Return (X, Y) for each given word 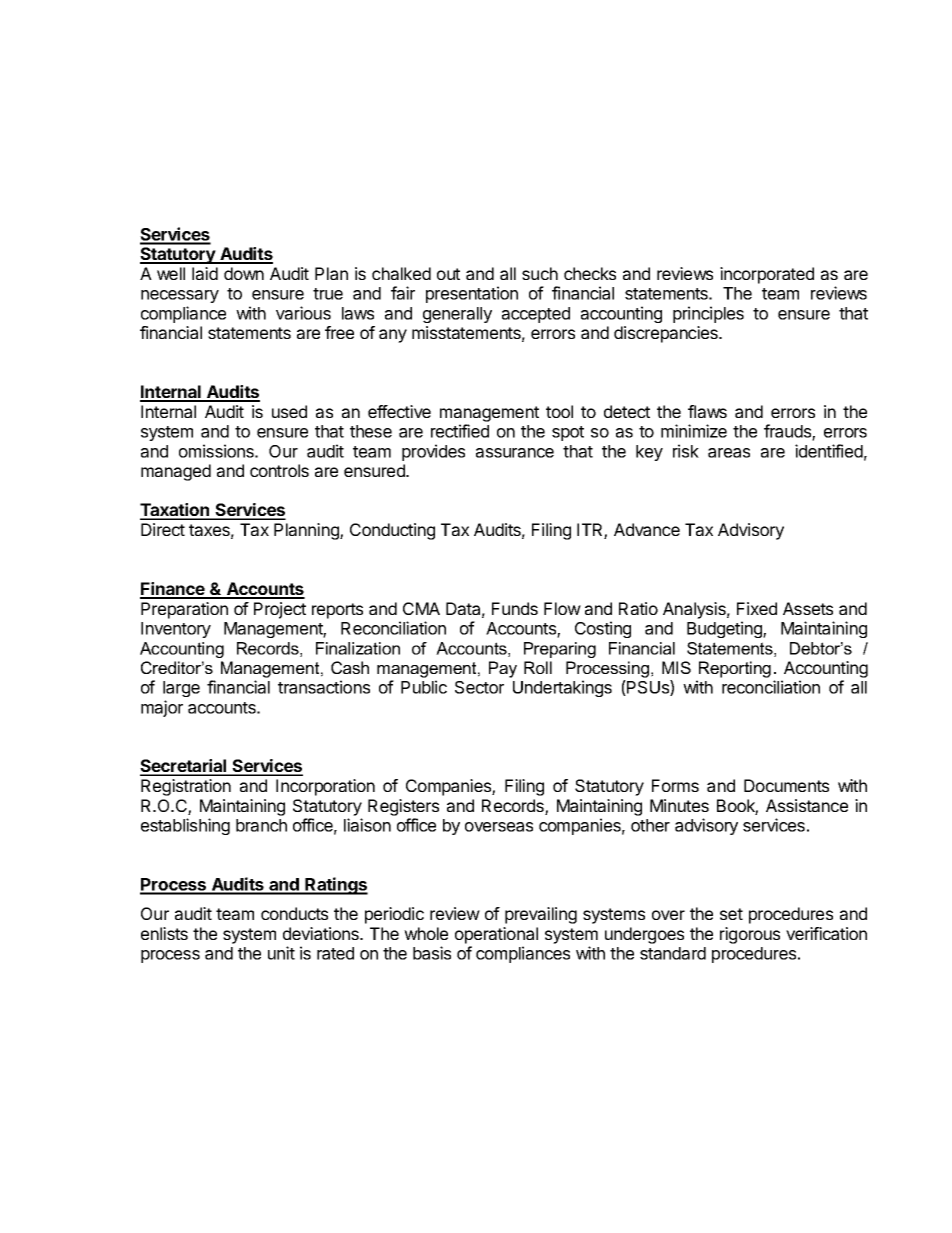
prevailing (541, 915)
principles (708, 314)
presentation (472, 294)
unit (281, 953)
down (244, 273)
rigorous (750, 935)
